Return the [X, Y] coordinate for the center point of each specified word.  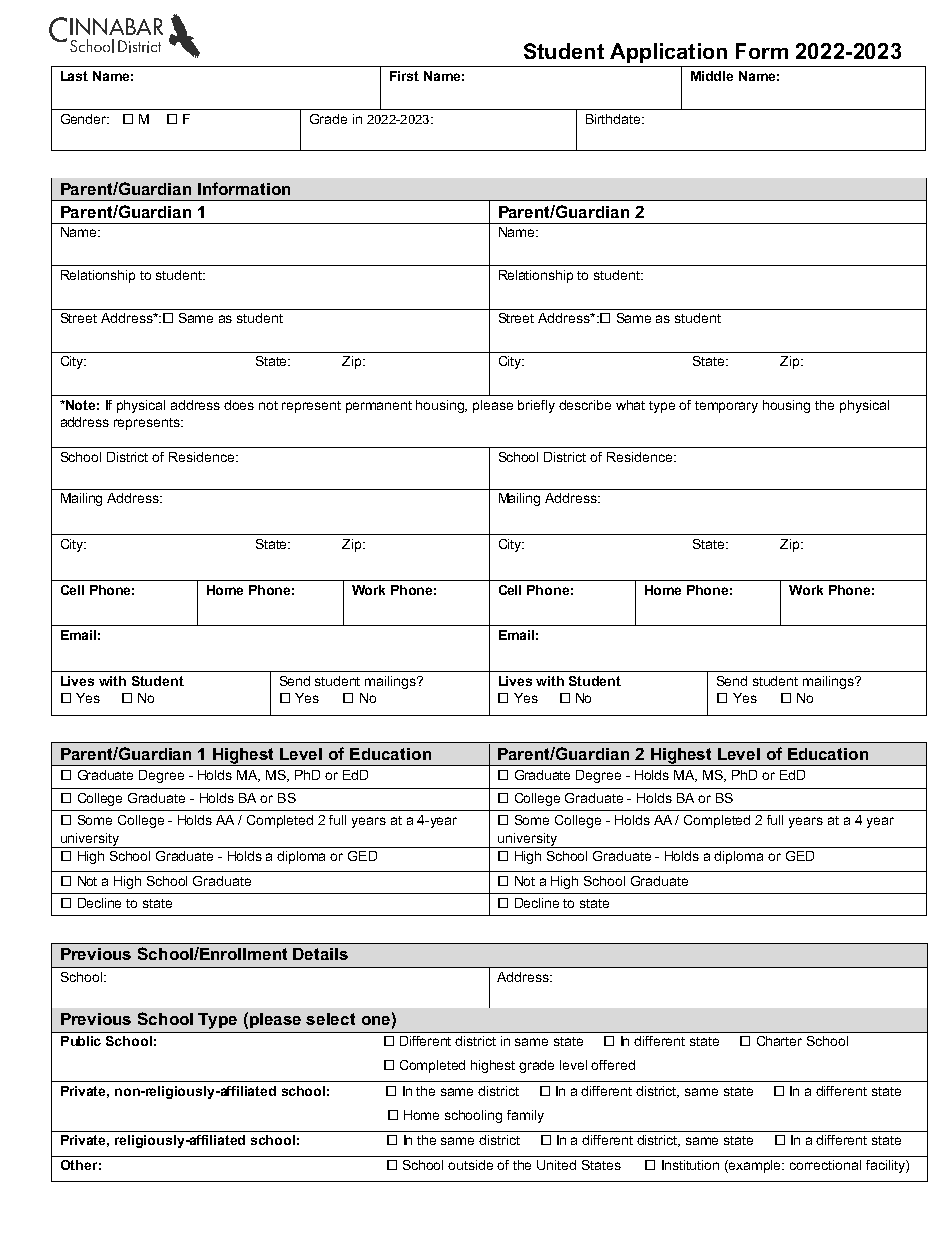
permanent [379, 407]
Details [320, 954]
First [404, 76]
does [239, 405]
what [630, 405]
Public [81, 1041]
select [330, 1019]
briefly [536, 406]
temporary [726, 407]
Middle [712, 76]
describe [585, 405]
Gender [85, 119]
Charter [779, 1041]
